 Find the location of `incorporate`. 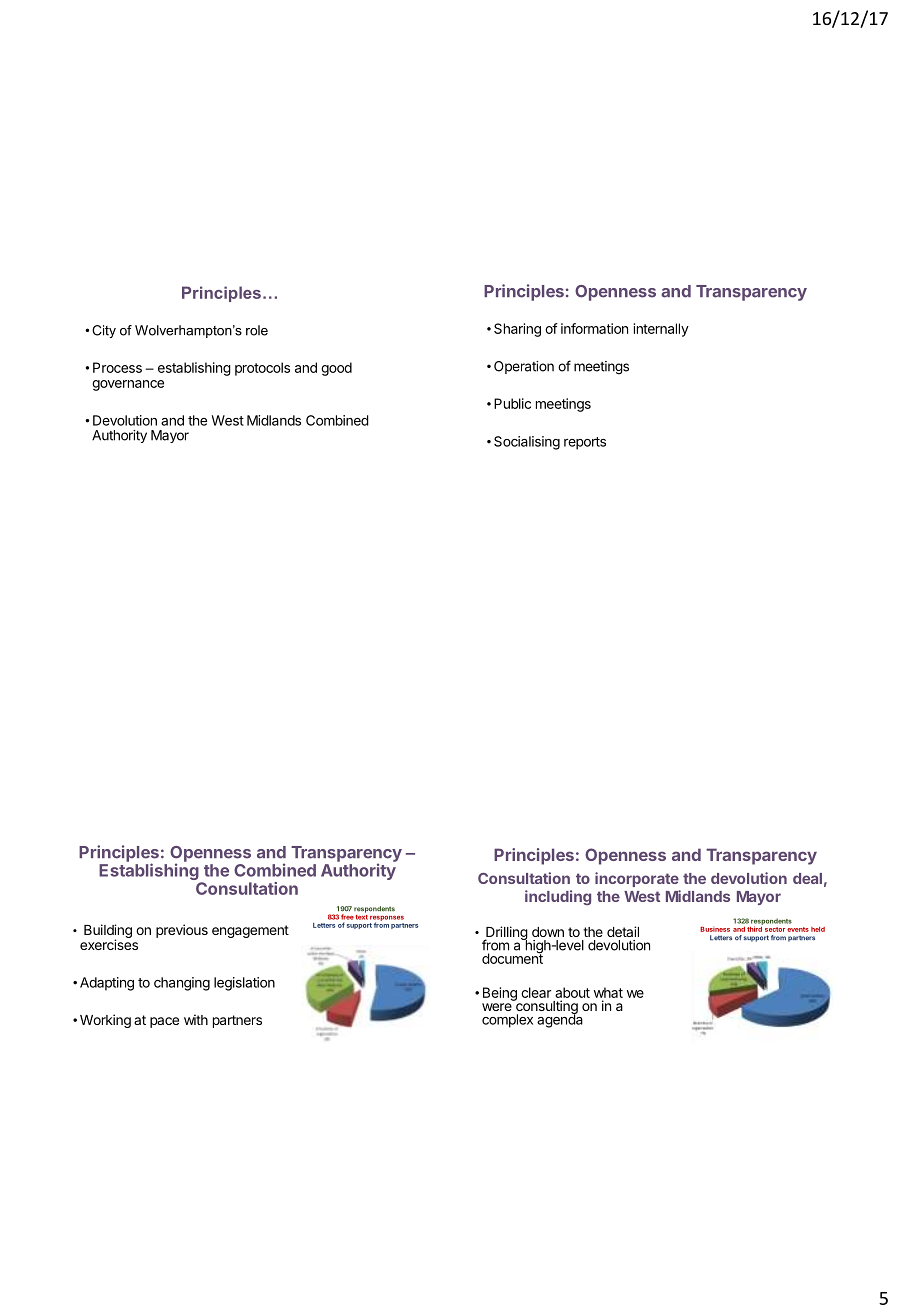

incorporate is located at coordinates (637, 879).
